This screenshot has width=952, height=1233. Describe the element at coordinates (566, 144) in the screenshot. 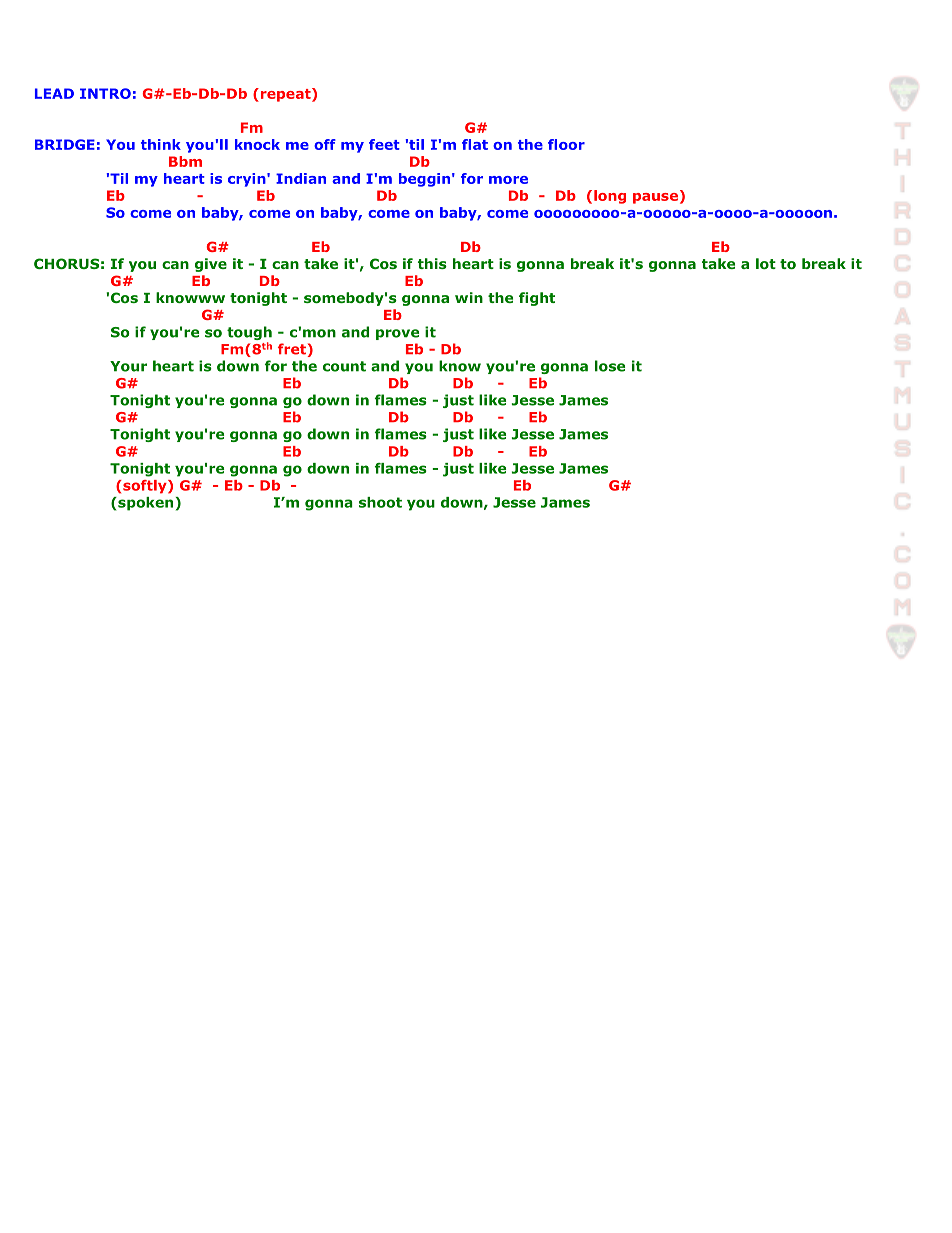

I see `floor` at that location.
